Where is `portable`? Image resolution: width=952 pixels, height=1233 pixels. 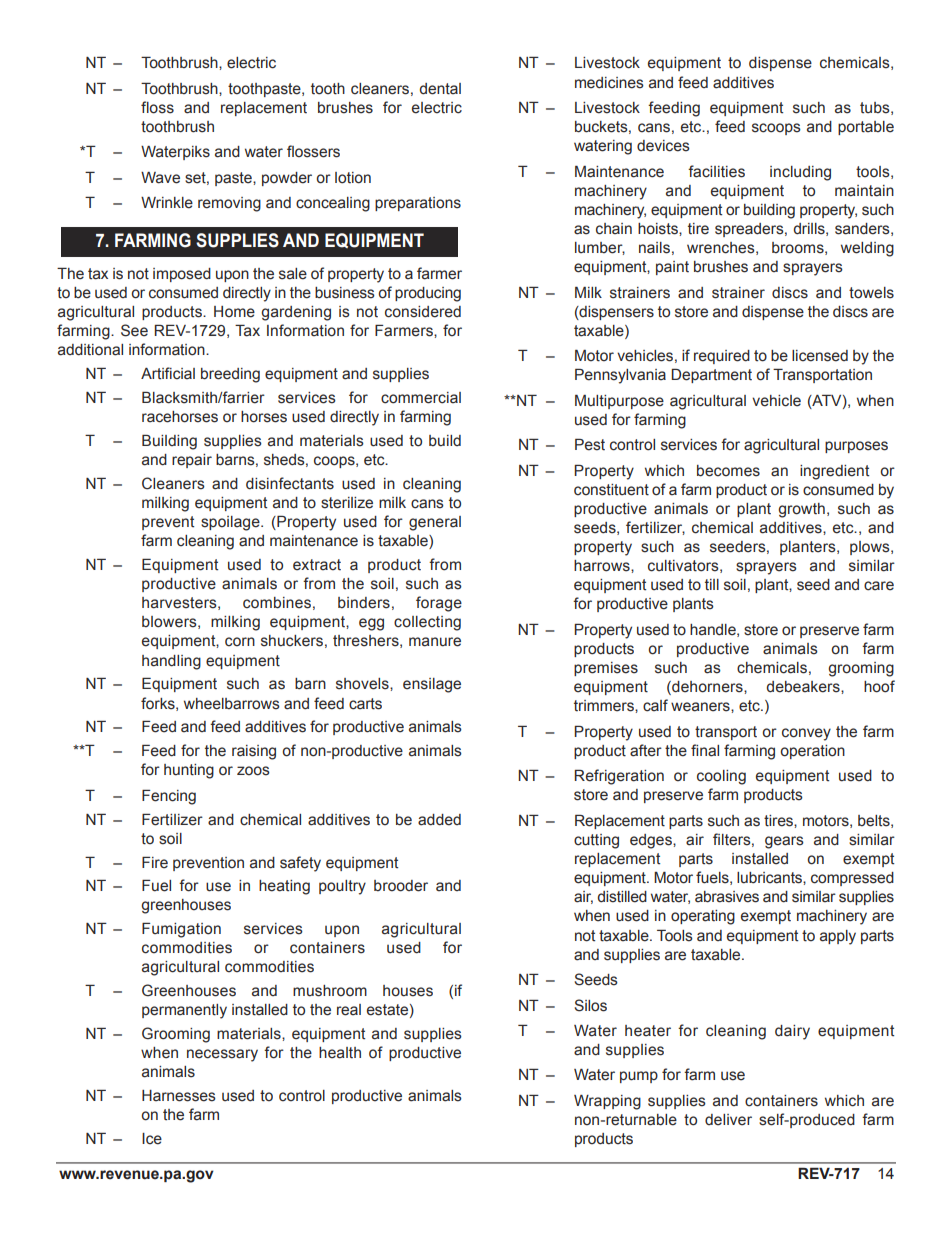
portable is located at coordinates (866, 128).
